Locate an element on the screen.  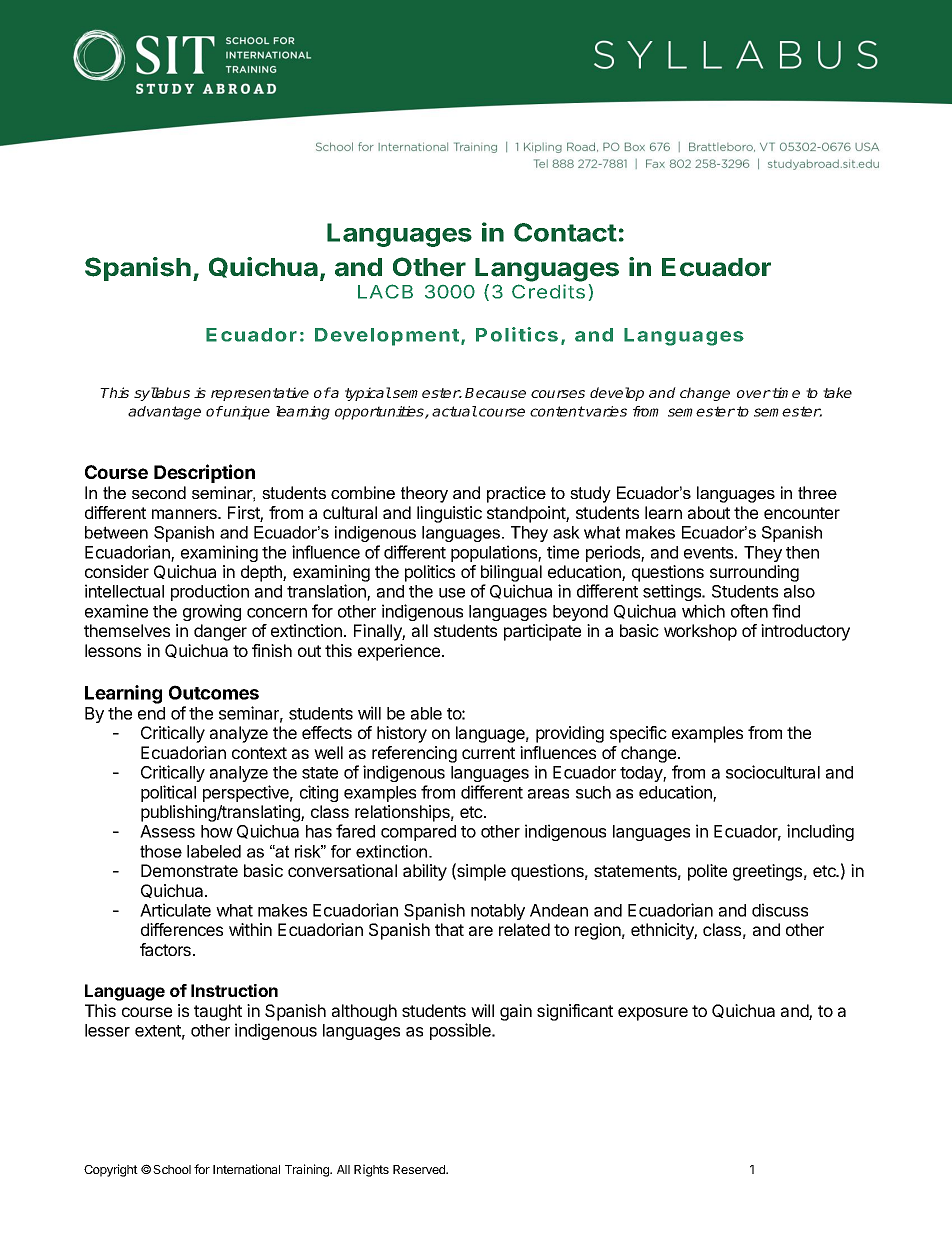
School is located at coordinates (172, 1169).
